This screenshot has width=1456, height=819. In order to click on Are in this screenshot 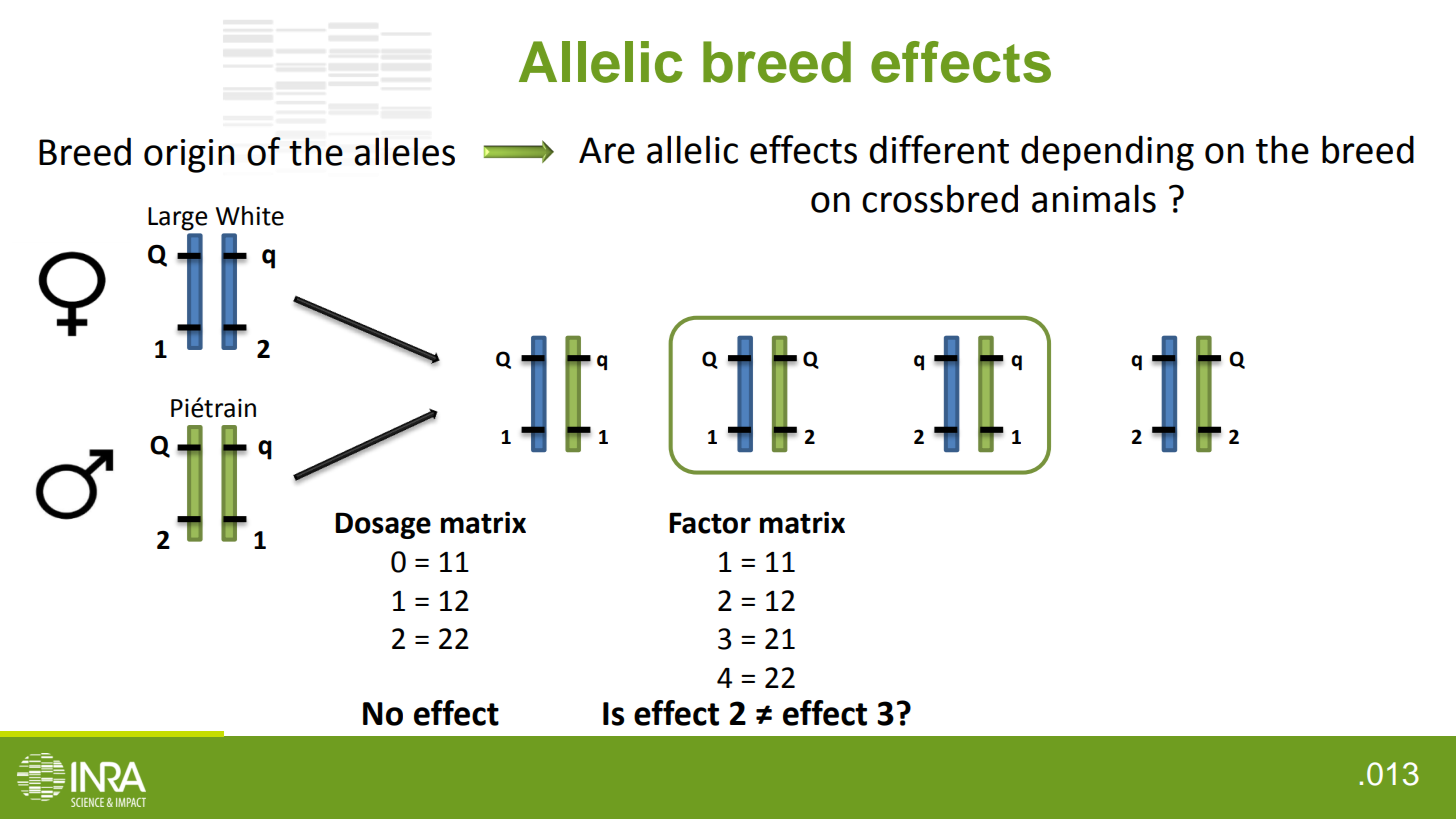, I will do `click(607, 150)`.
